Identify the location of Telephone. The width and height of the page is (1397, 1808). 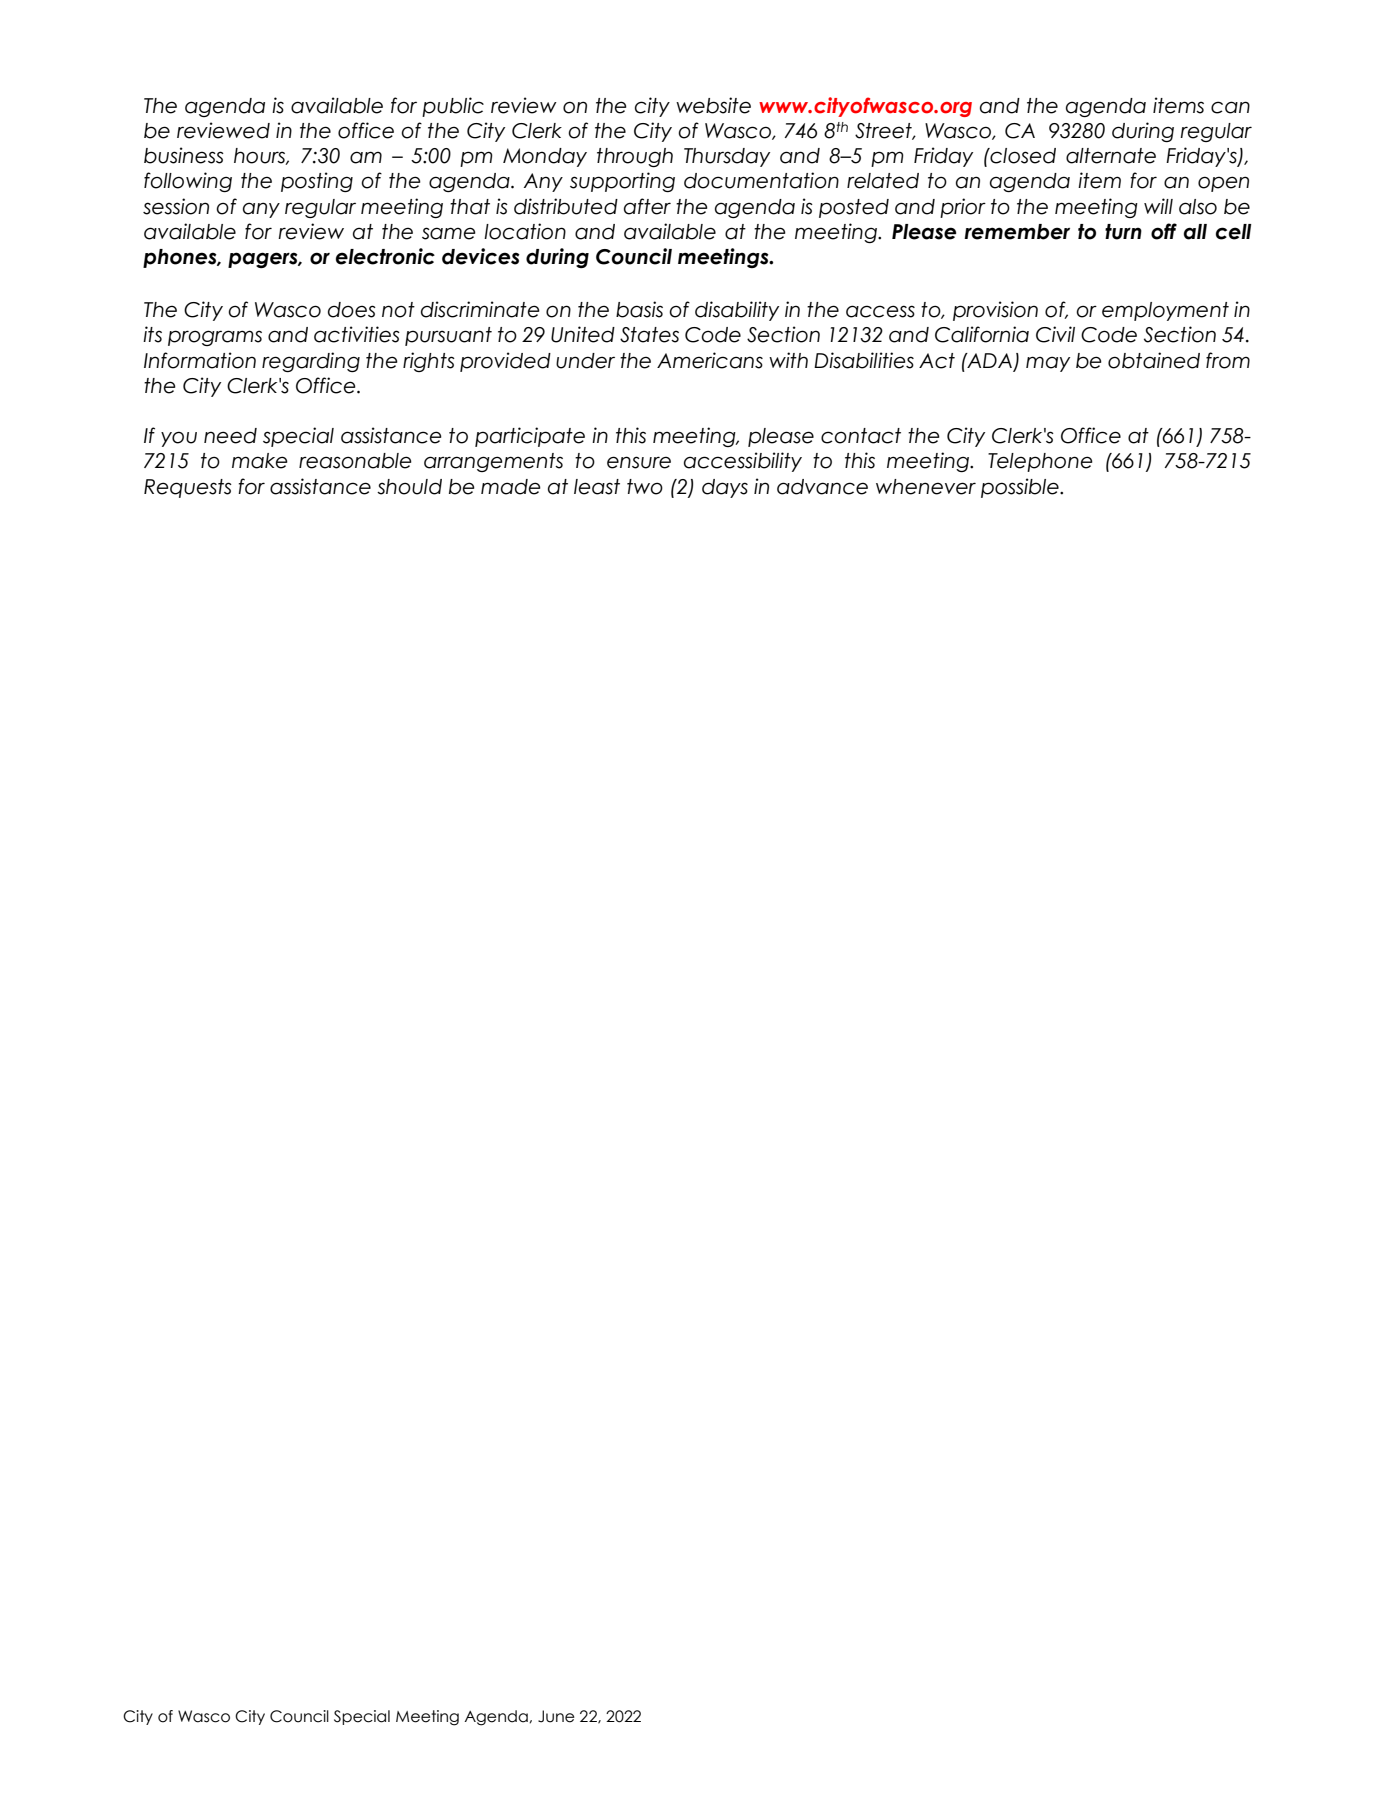
(1040, 462).
